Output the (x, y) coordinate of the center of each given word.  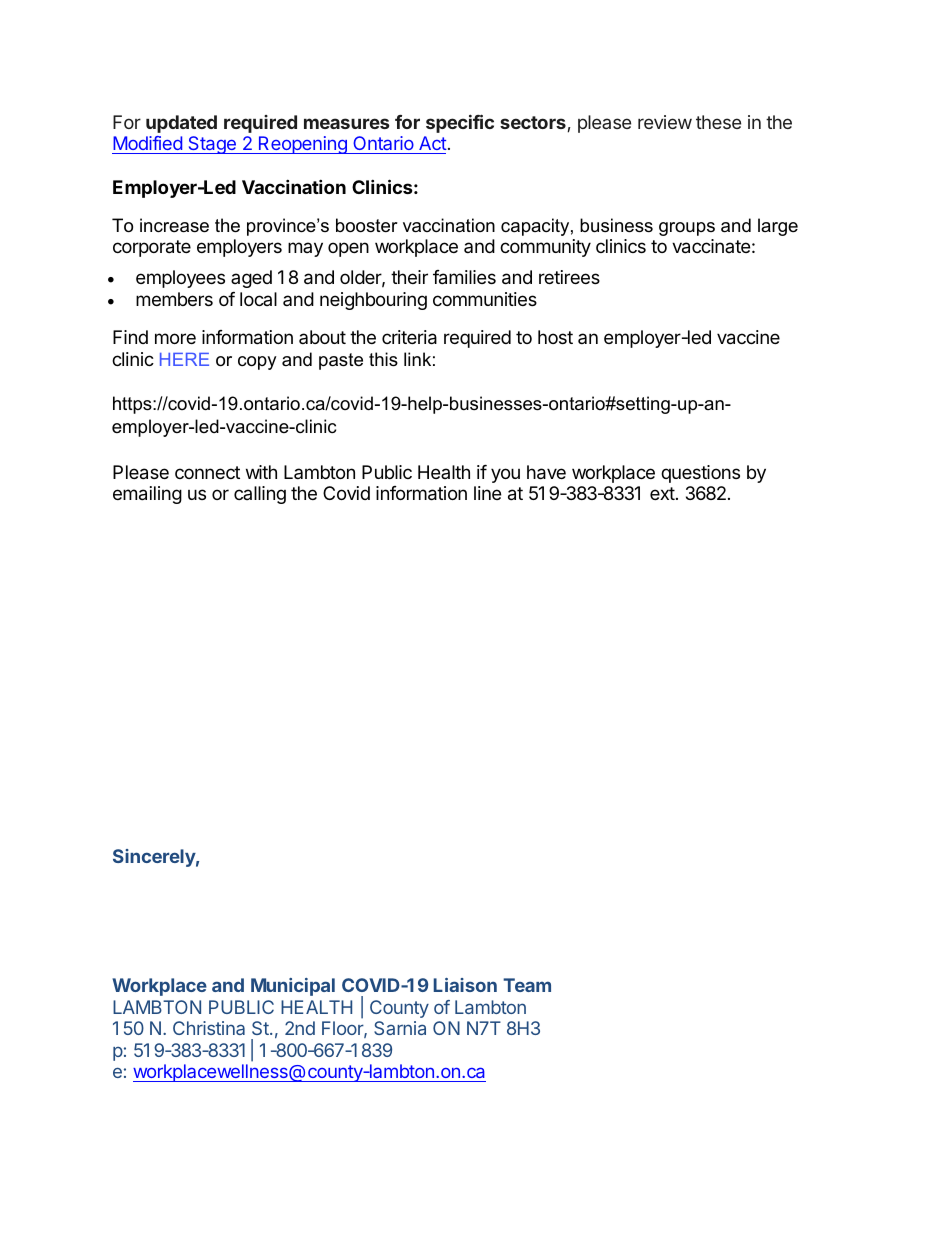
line (487, 493)
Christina (209, 1028)
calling (260, 495)
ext (662, 493)
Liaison (465, 985)
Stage (212, 145)
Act (432, 145)
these (718, 122)
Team (527, 985)
